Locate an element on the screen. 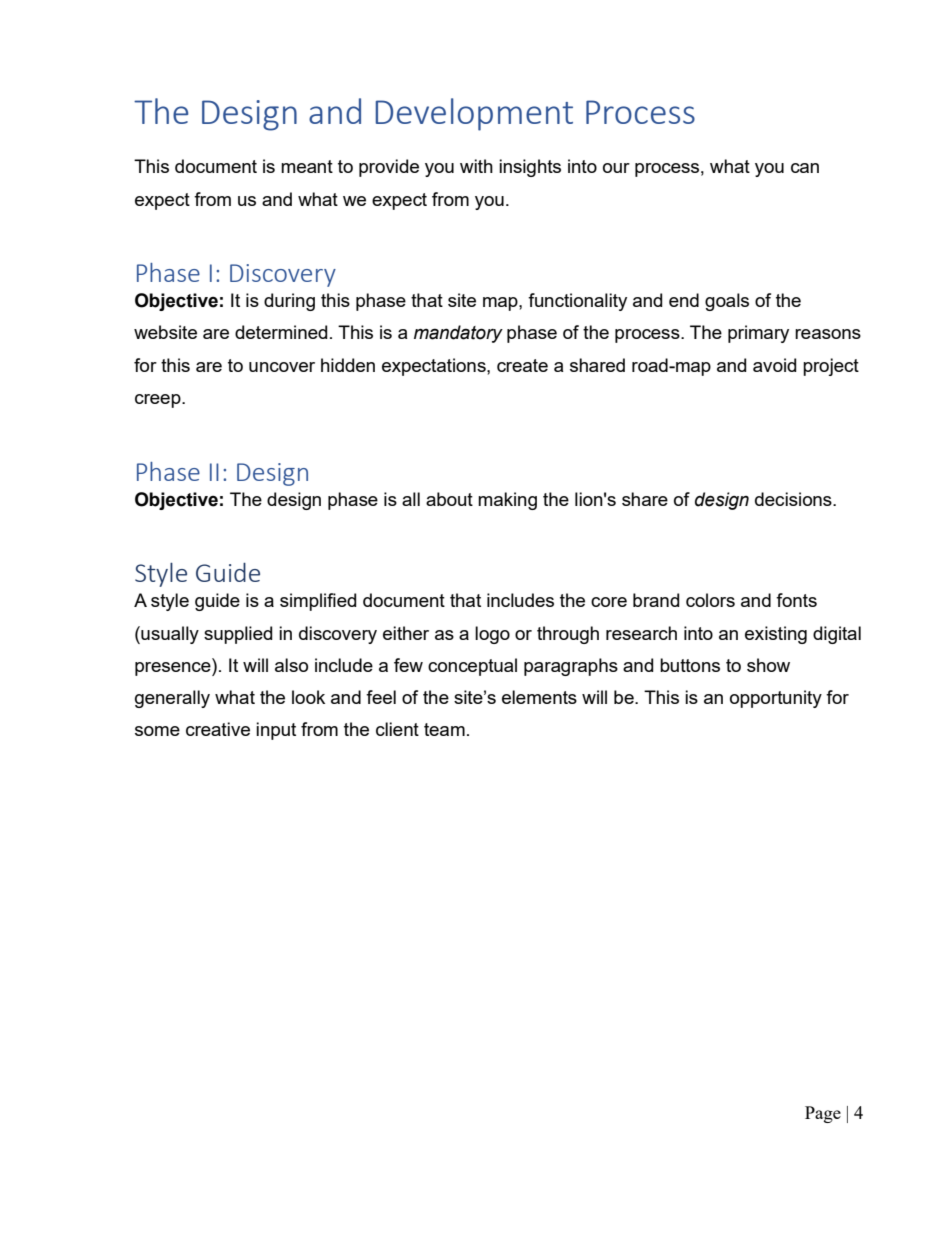  meant is located at coordinates (307, 166).
